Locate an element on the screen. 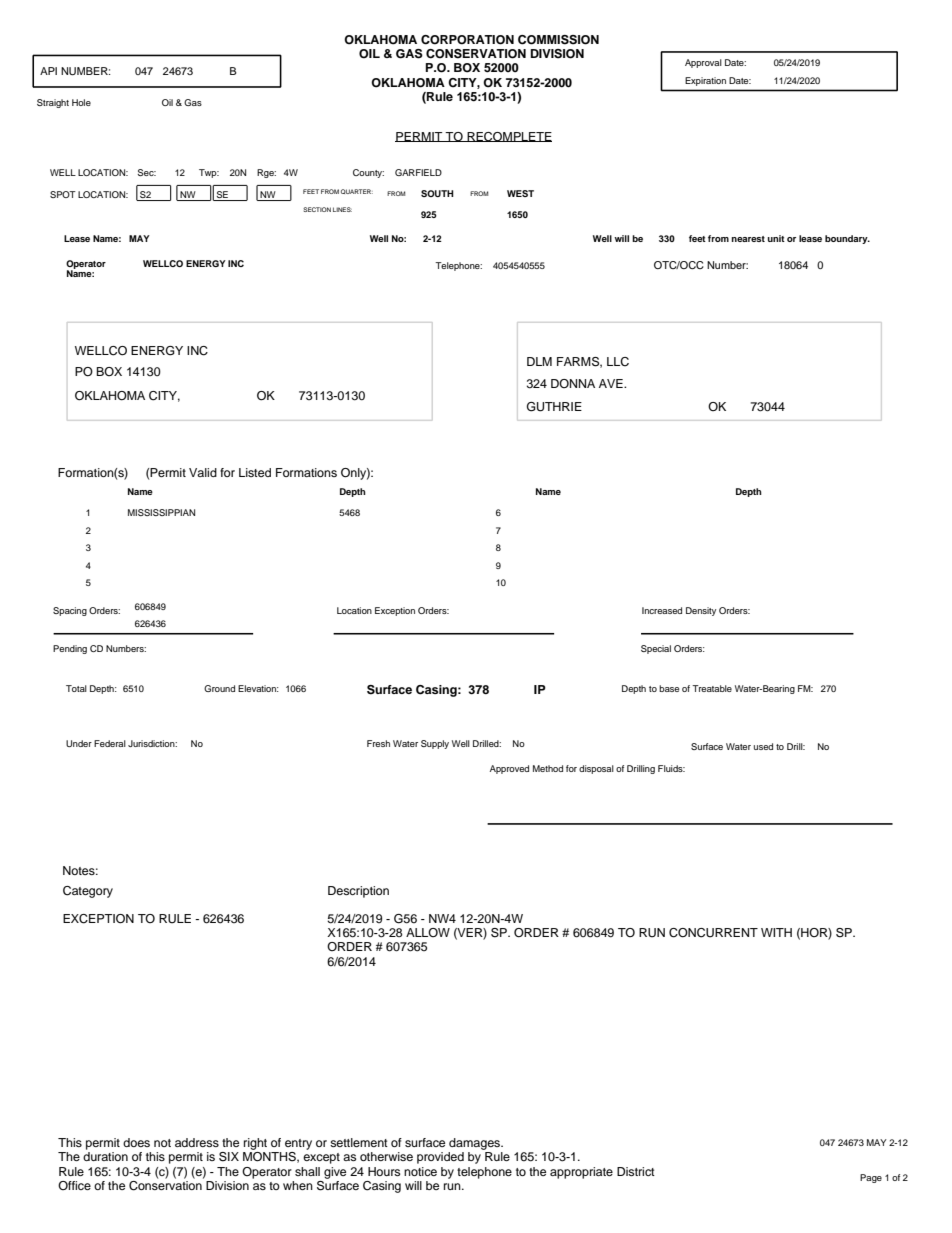 The image size is (952, 1233). Expiration is located at coordinates (706, 81).
